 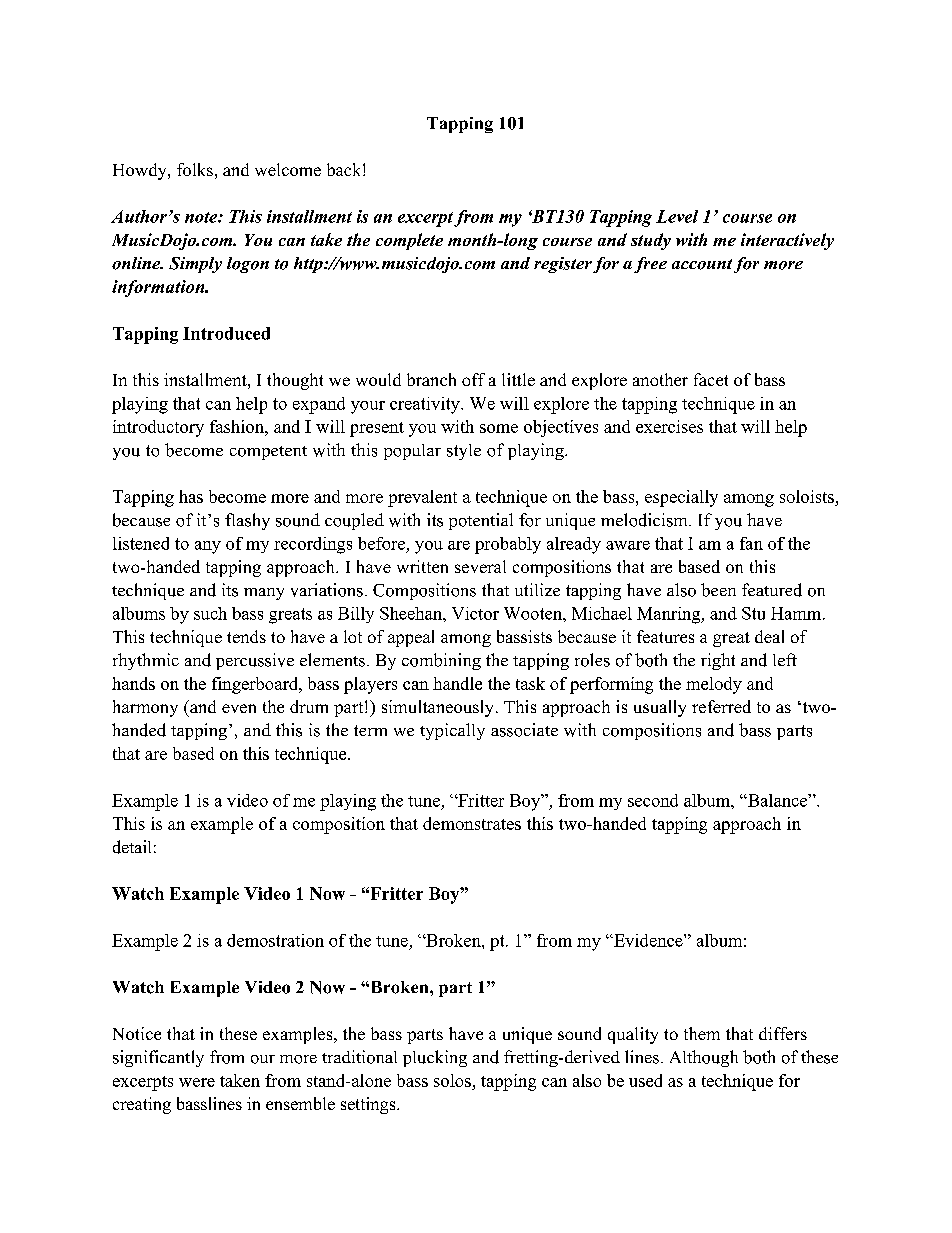 I want to click on Although, so click(x=704, y=1058).
